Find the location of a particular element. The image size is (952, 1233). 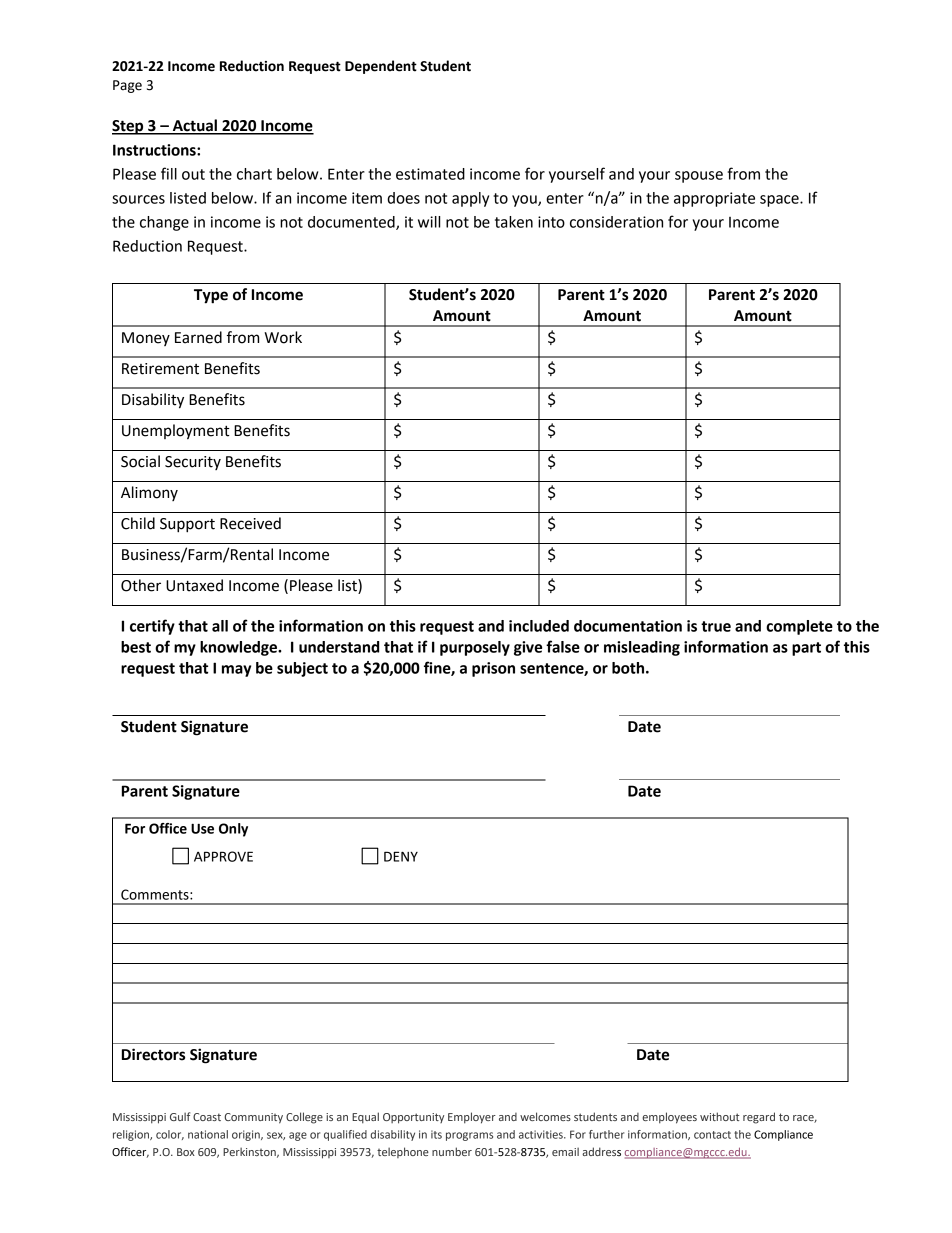

Coast is located at coordinates (207, 1117).
